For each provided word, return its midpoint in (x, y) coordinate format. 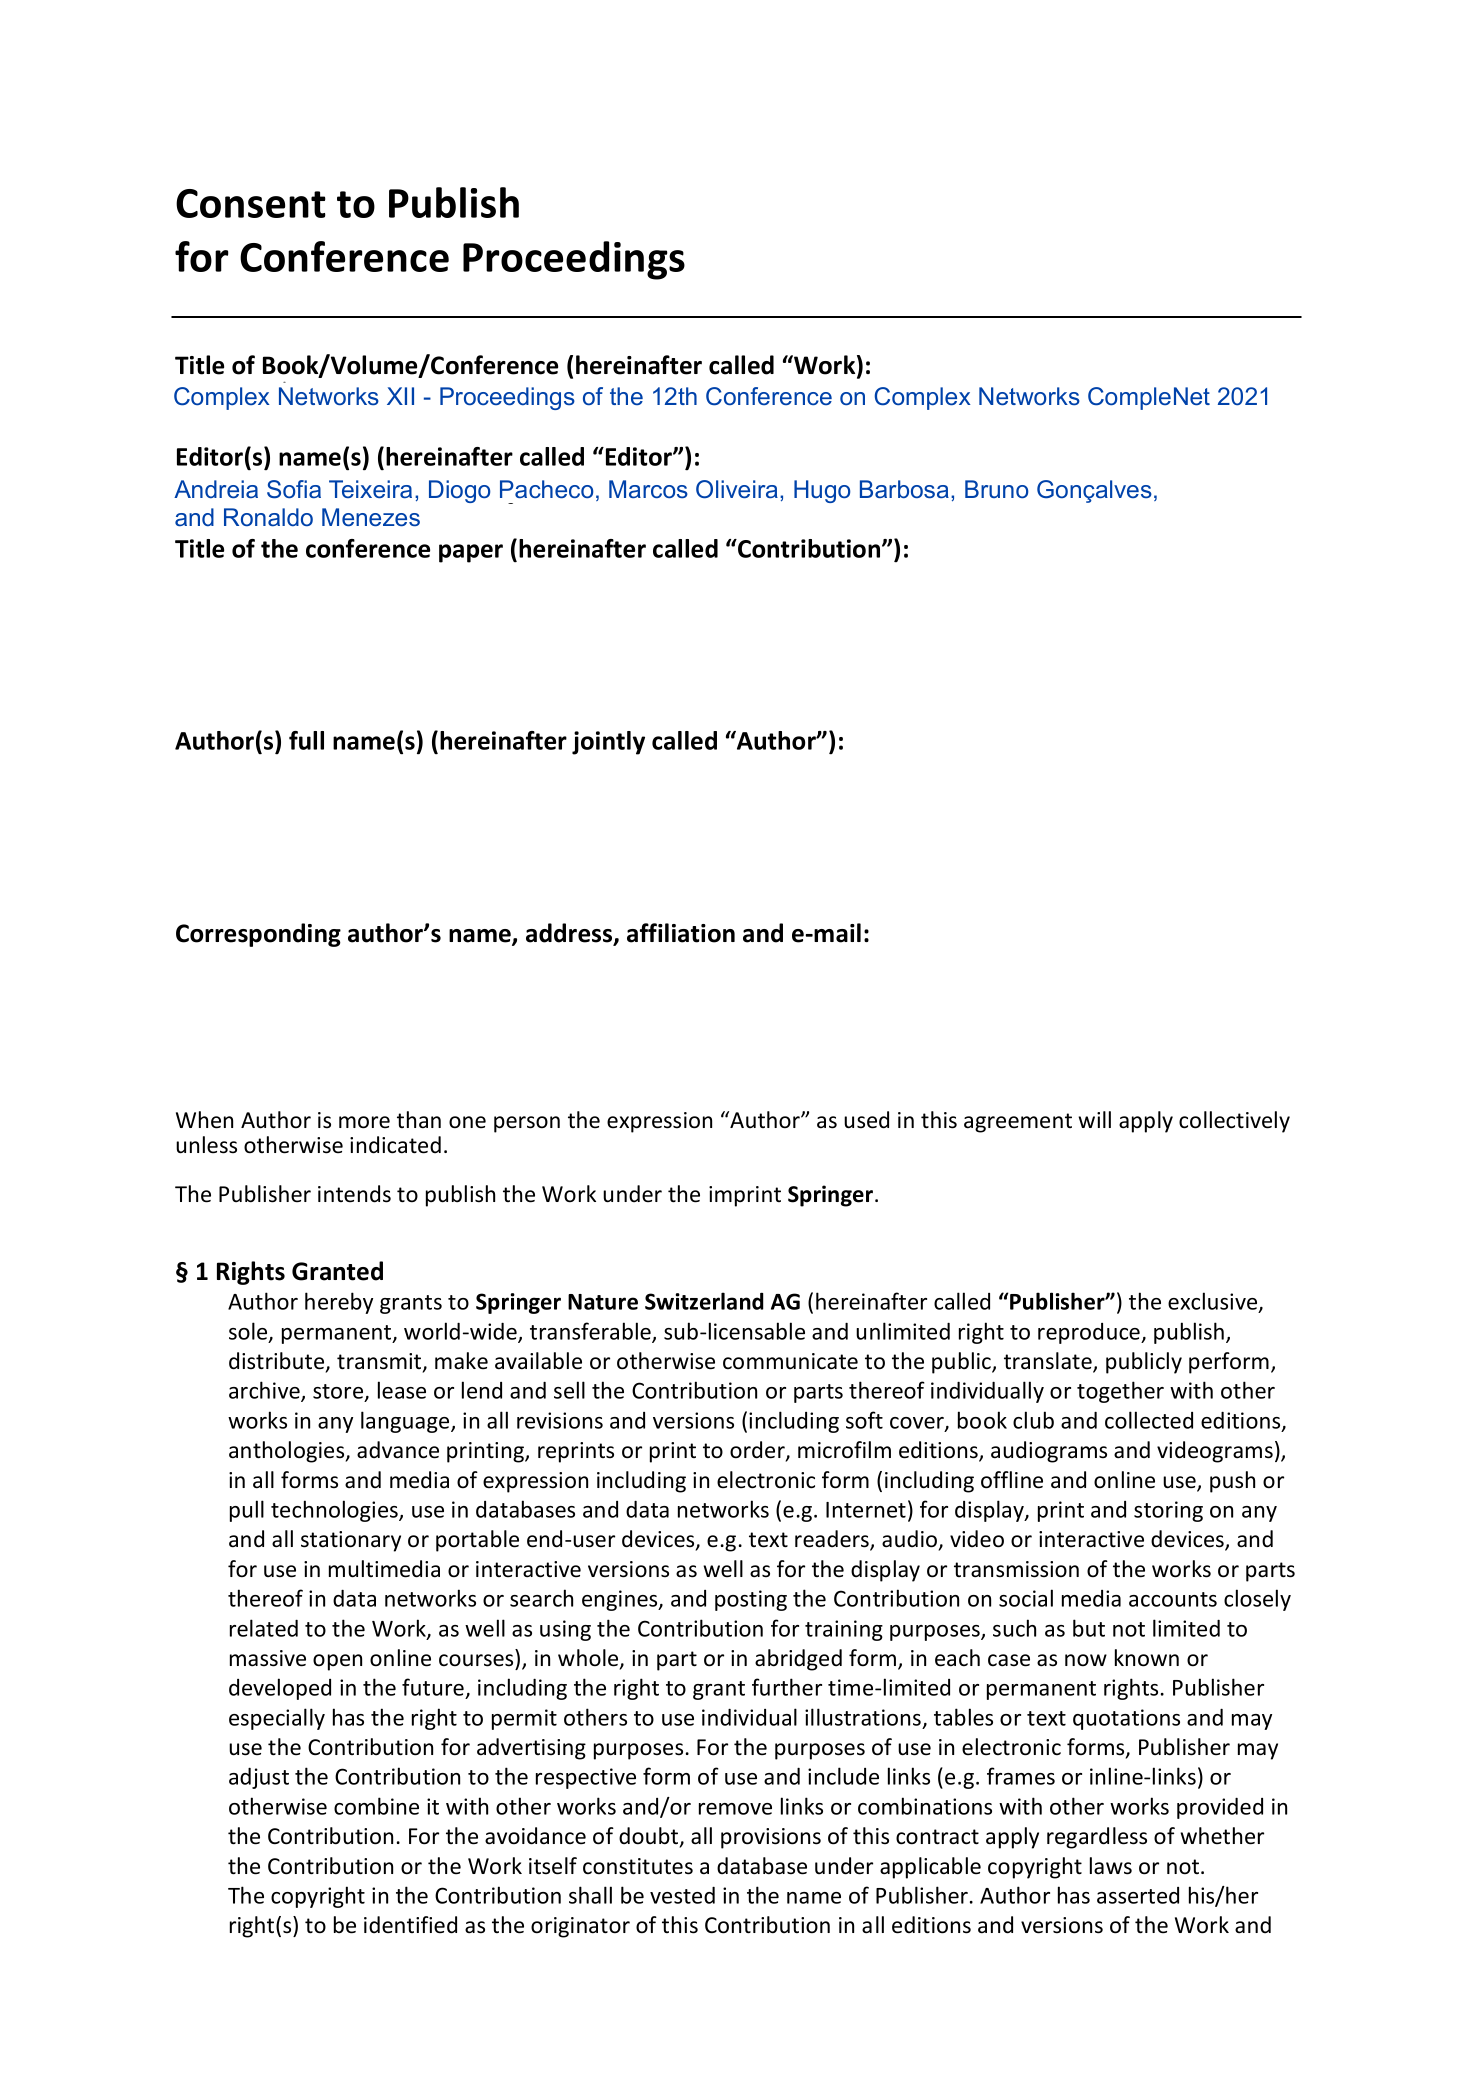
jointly (608, 743)
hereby (339, 1303)
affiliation (681, 933)
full (306, 740)
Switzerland (704, 1301)
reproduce (1090, 1333)
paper (471, 553)
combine (376, 1806)
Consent (251, 203)
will (1094, 1119)
